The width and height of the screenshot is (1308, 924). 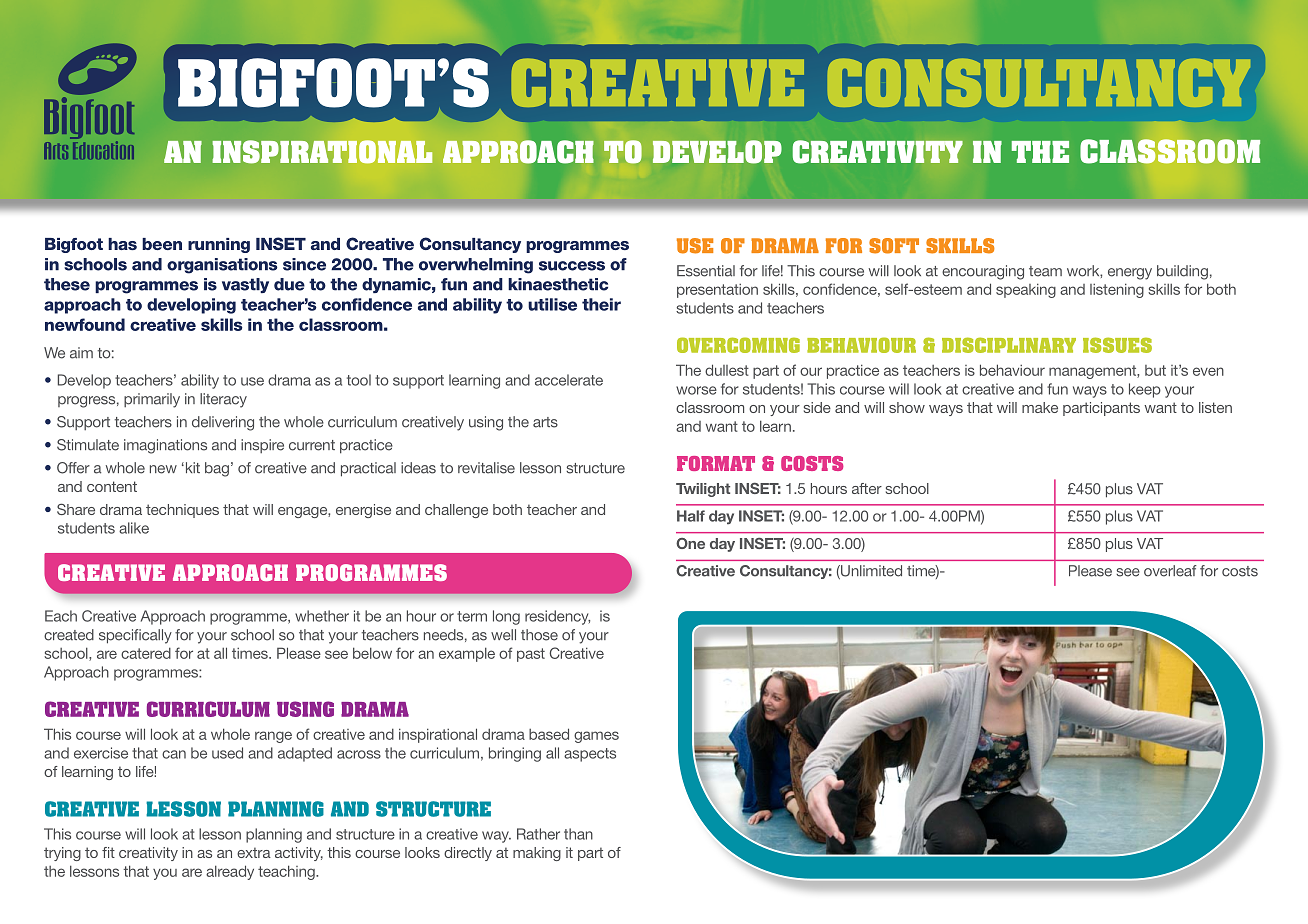 What do you see at coordinates (716, 463) in the screenshot?
I see `FORMAT` at bounding box center [716, 463].
